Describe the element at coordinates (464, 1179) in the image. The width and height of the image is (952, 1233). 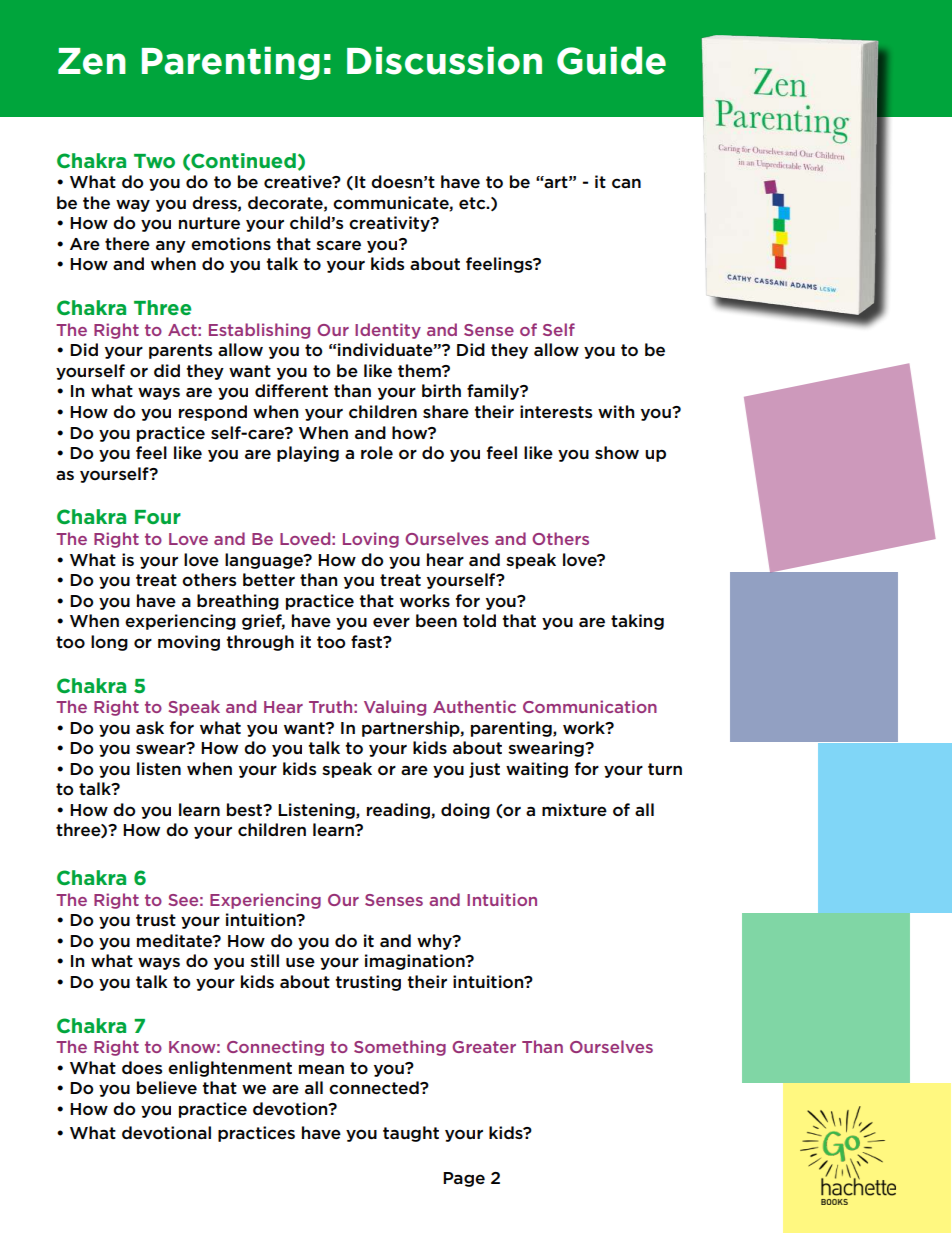
I see `Page` at that location.
